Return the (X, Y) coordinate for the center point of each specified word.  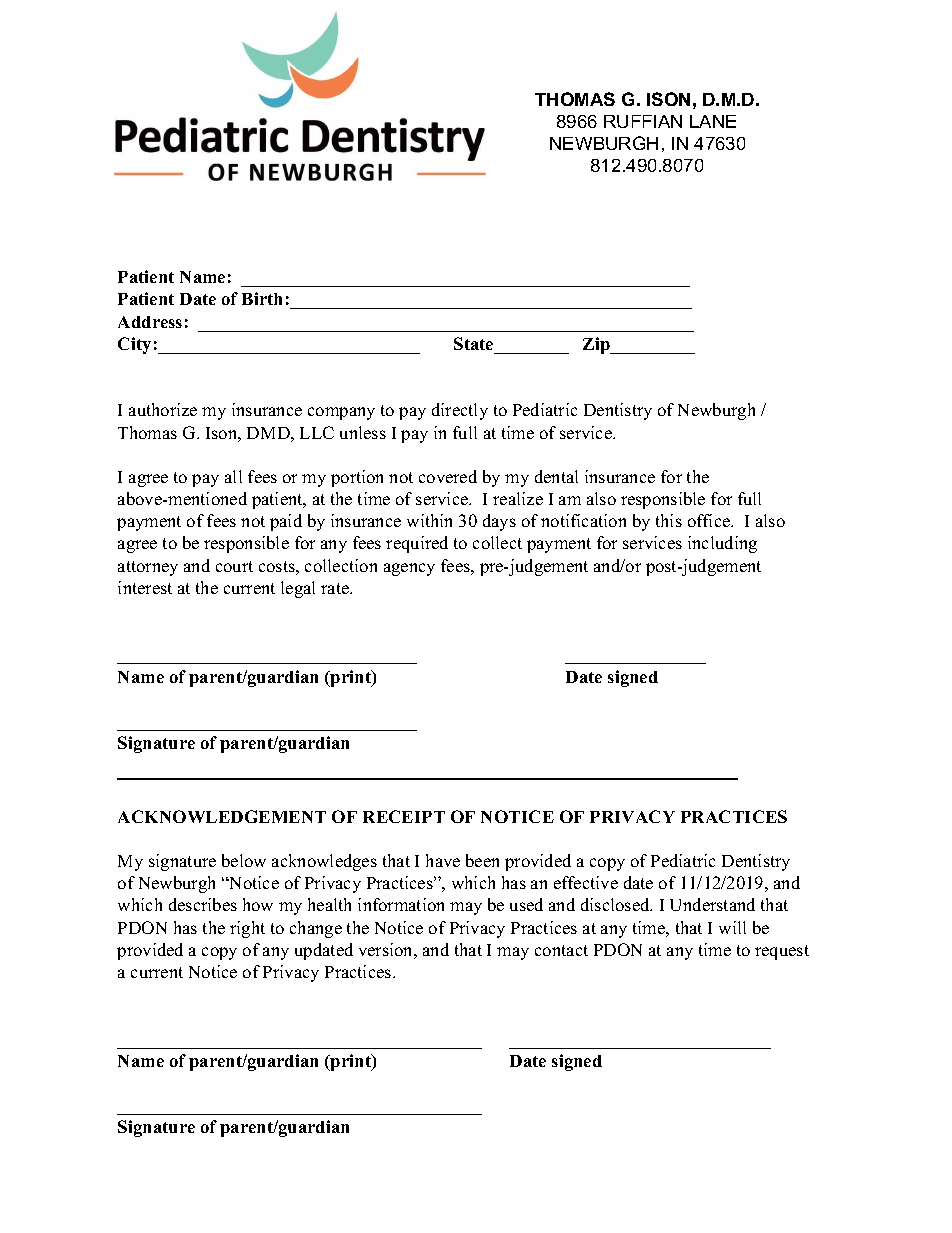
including (722, 544)
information (401, 904)
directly (460, 411)
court (234, 566)
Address (150, 322)
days (499, 522)
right (247, 929)
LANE (713, 121)
